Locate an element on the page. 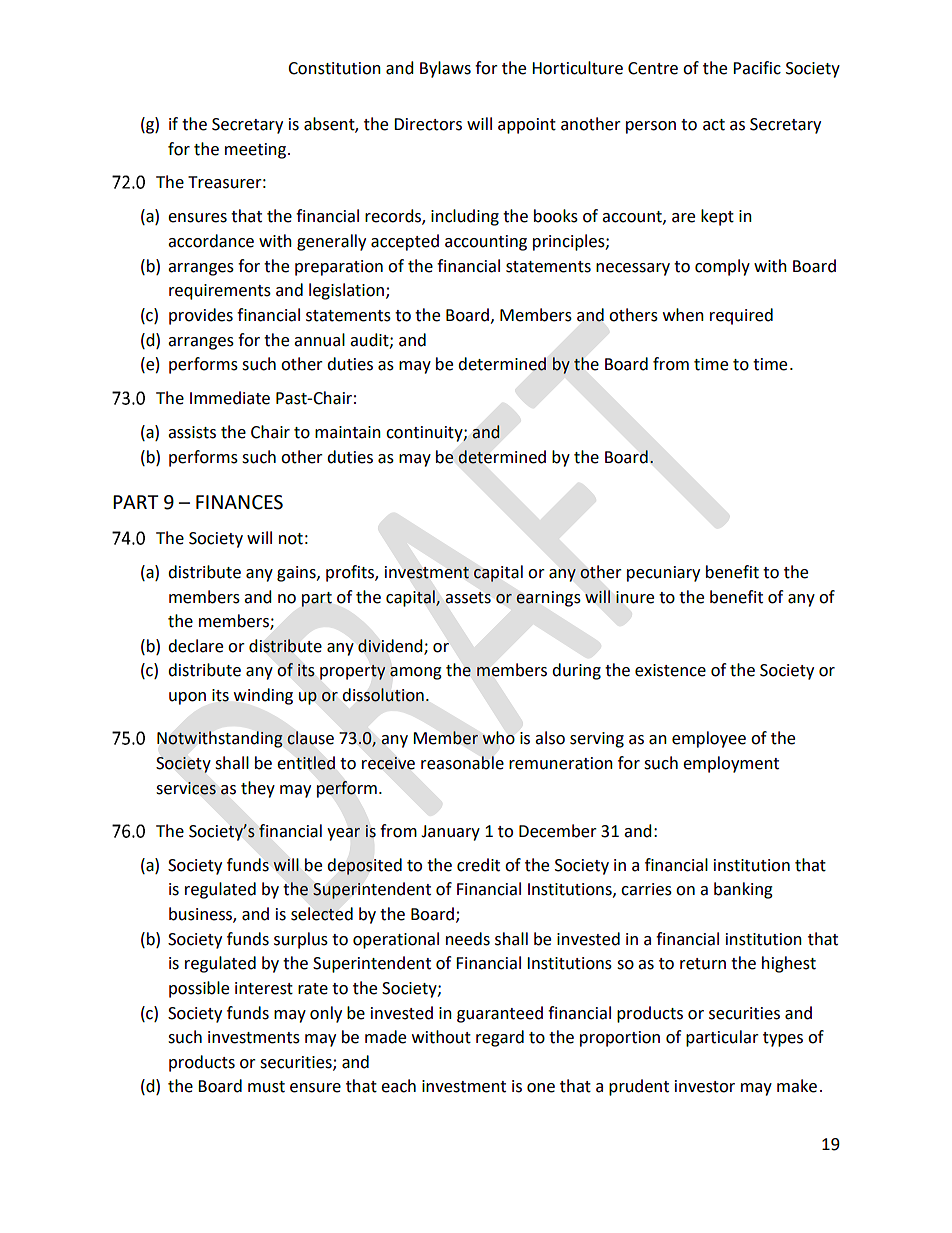 This page has height=1233, width=952. required is located at coordinates (741, 316).
